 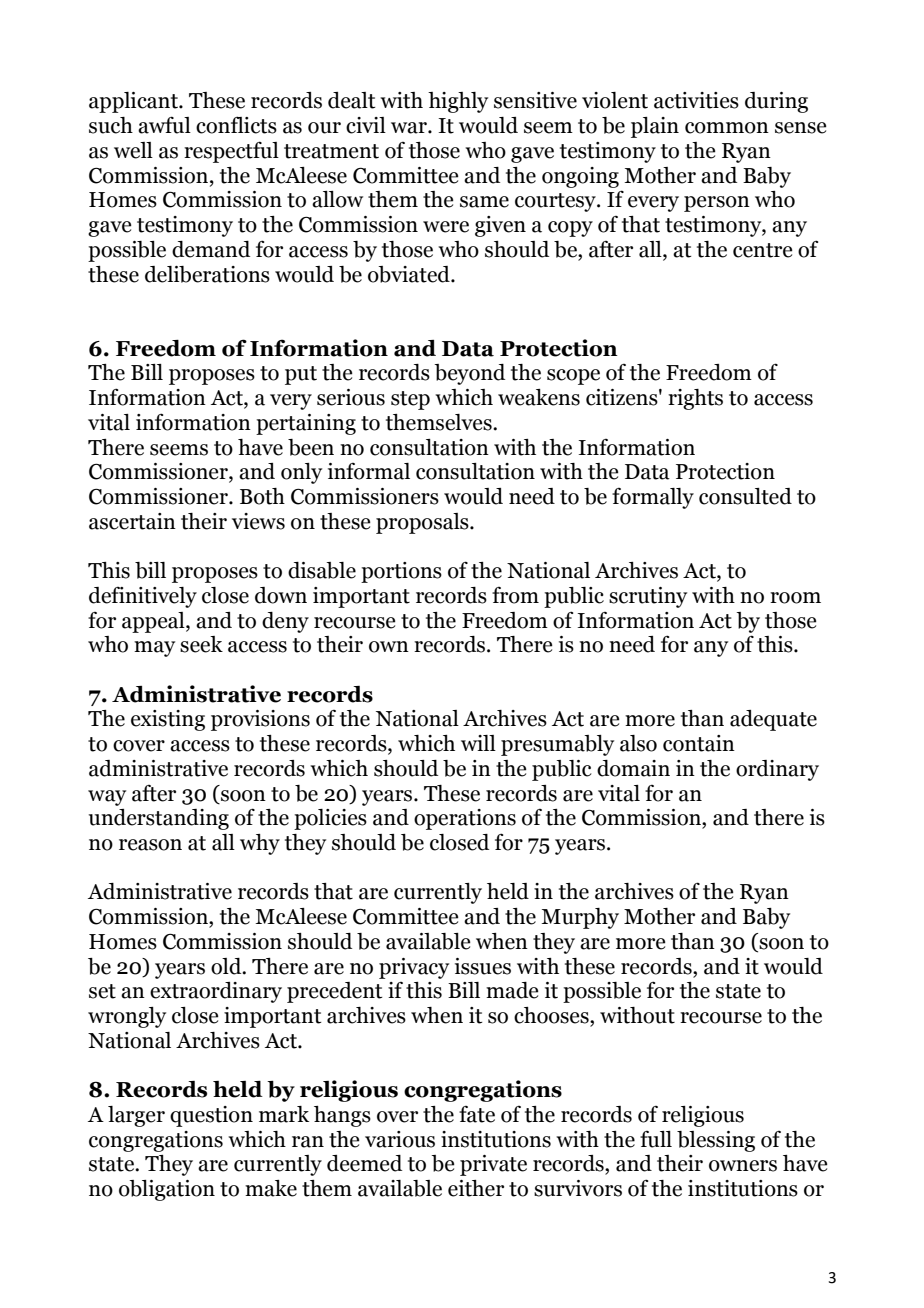 What do you see at coordinates (727, 128) in the document?
I see `common` at bounding box center [727, 128].
